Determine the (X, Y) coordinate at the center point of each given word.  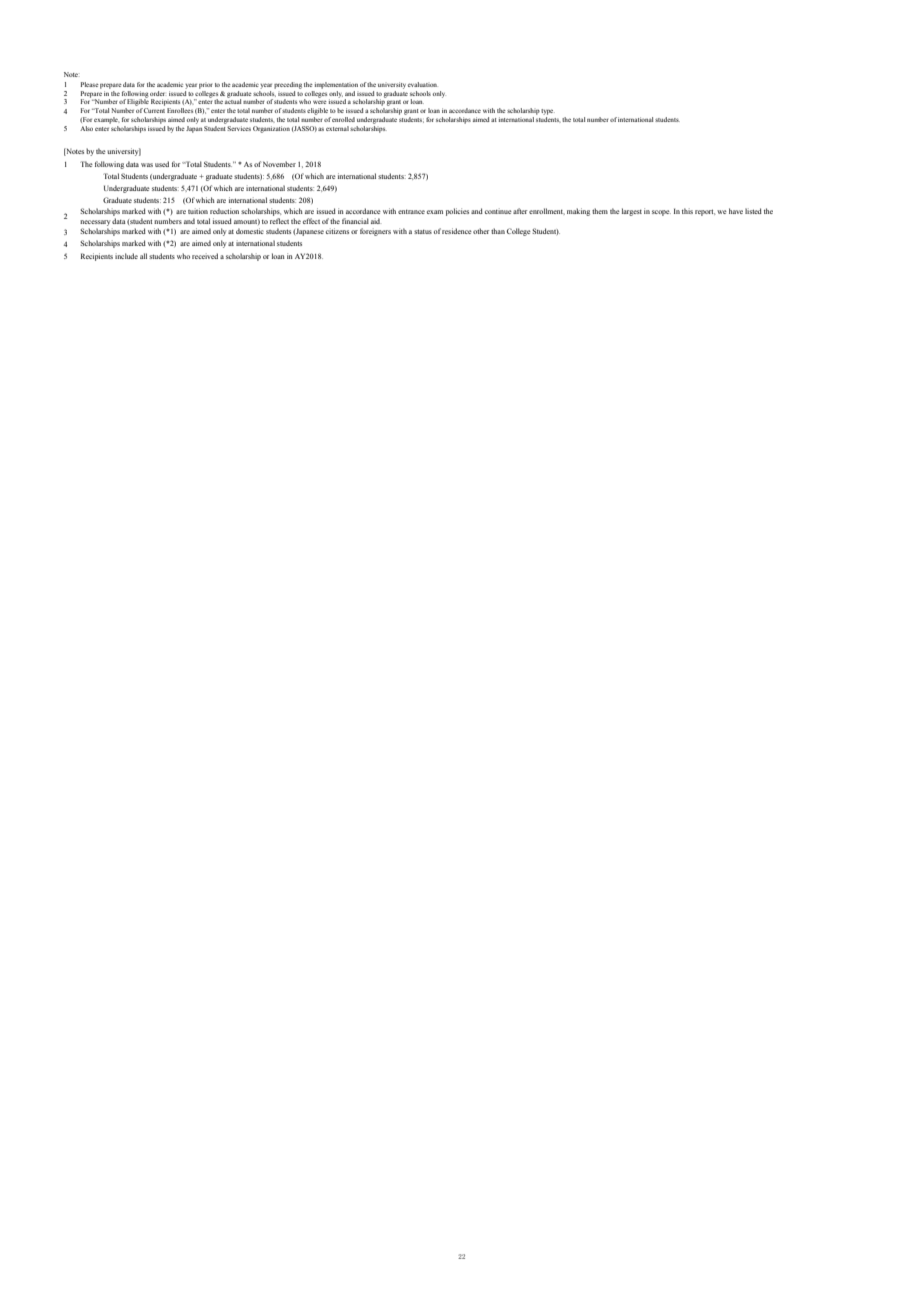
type (548, 112)
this (687, 211)
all (143, 256)
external (337, 128)
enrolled (343, 119)
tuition (198, 211)
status (423, 231)
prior (205, 86)
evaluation (423, 84)
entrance (411, 212)
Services (239, 128)
